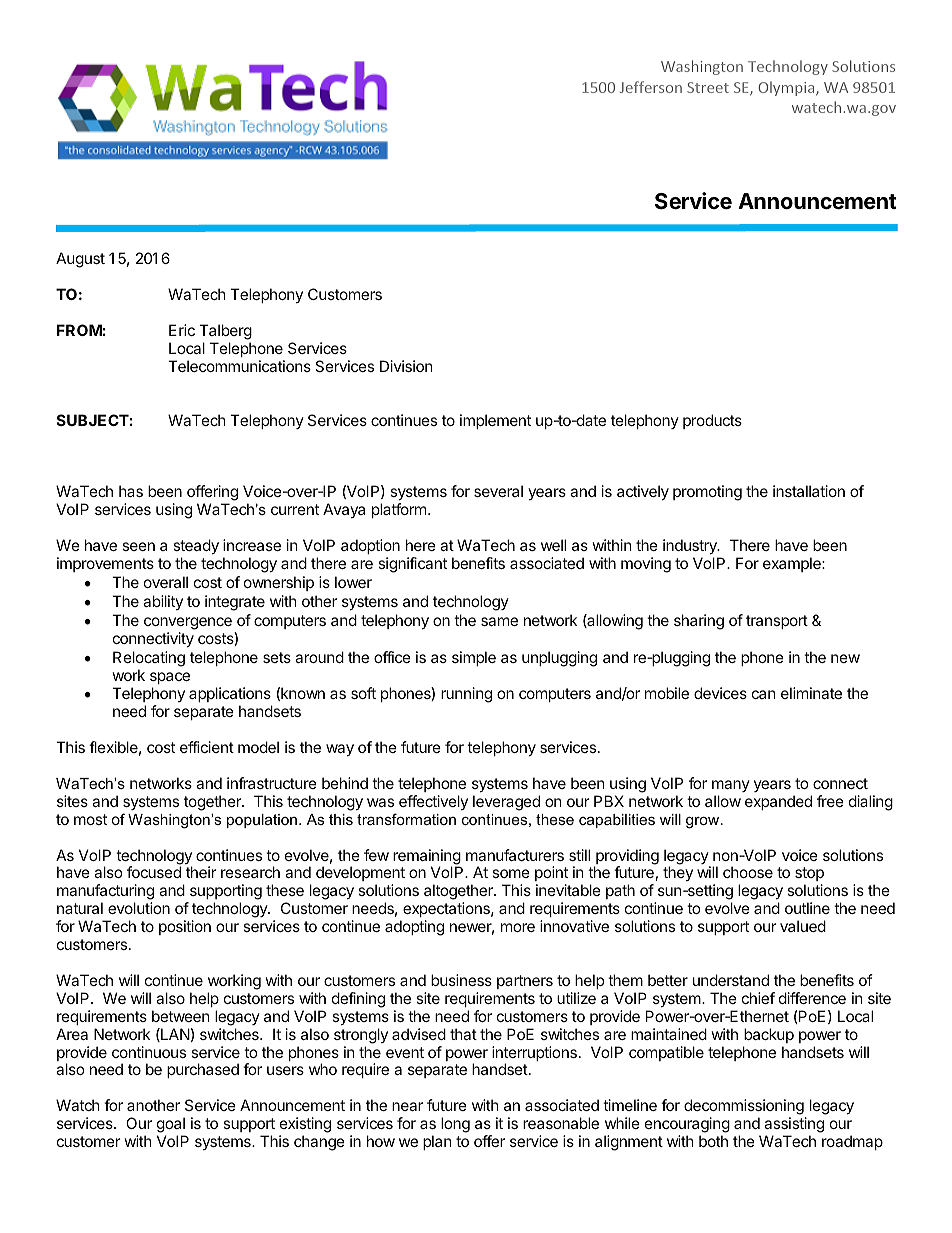 The image size is (952, 1233). Describe the element at coordinates (809, 491) in the screenshot. I see `installation` at that location.
